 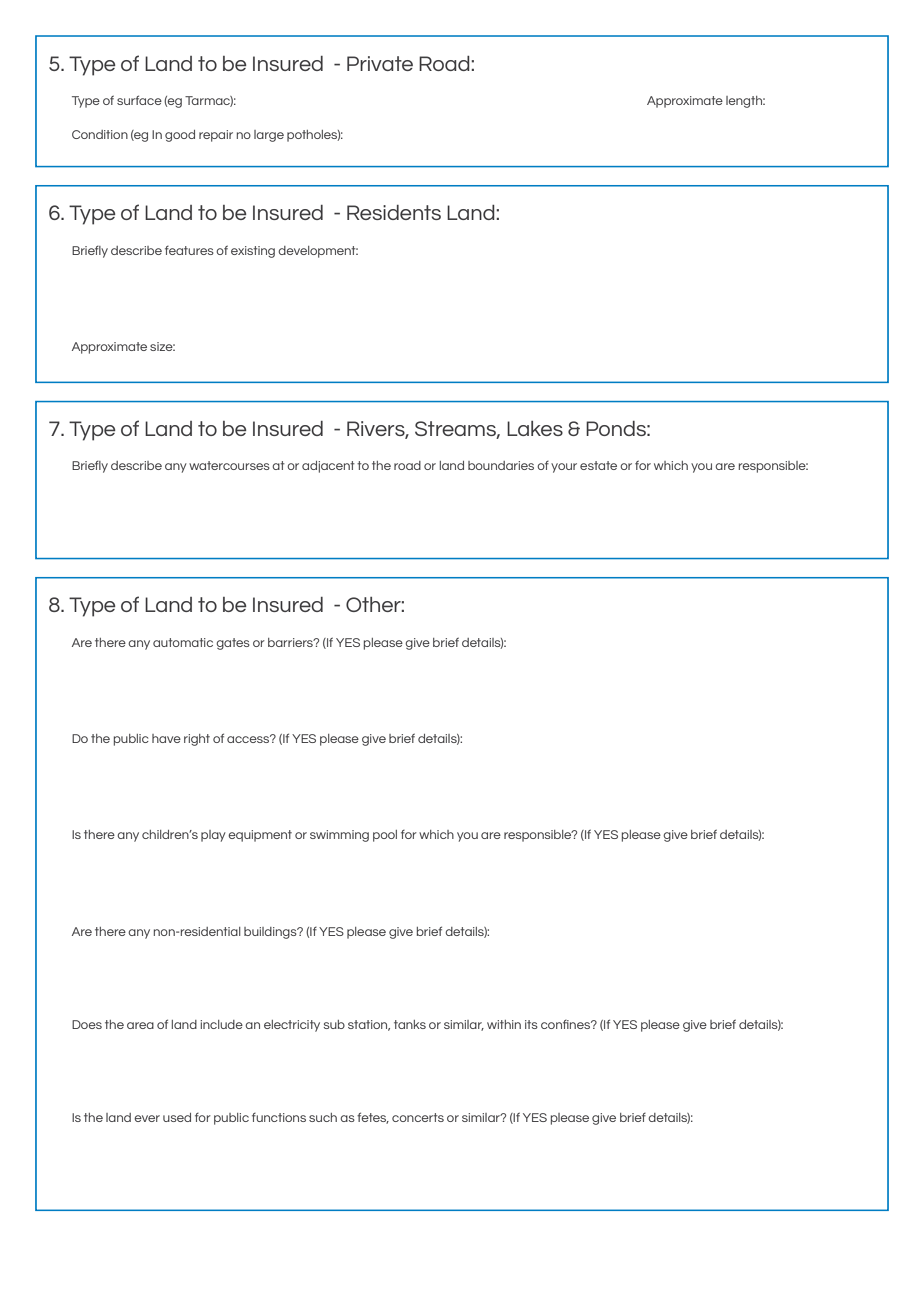 What do you see at coordinates (166, 738) in the image?
I see `have` at bounding box center [166, 738].
